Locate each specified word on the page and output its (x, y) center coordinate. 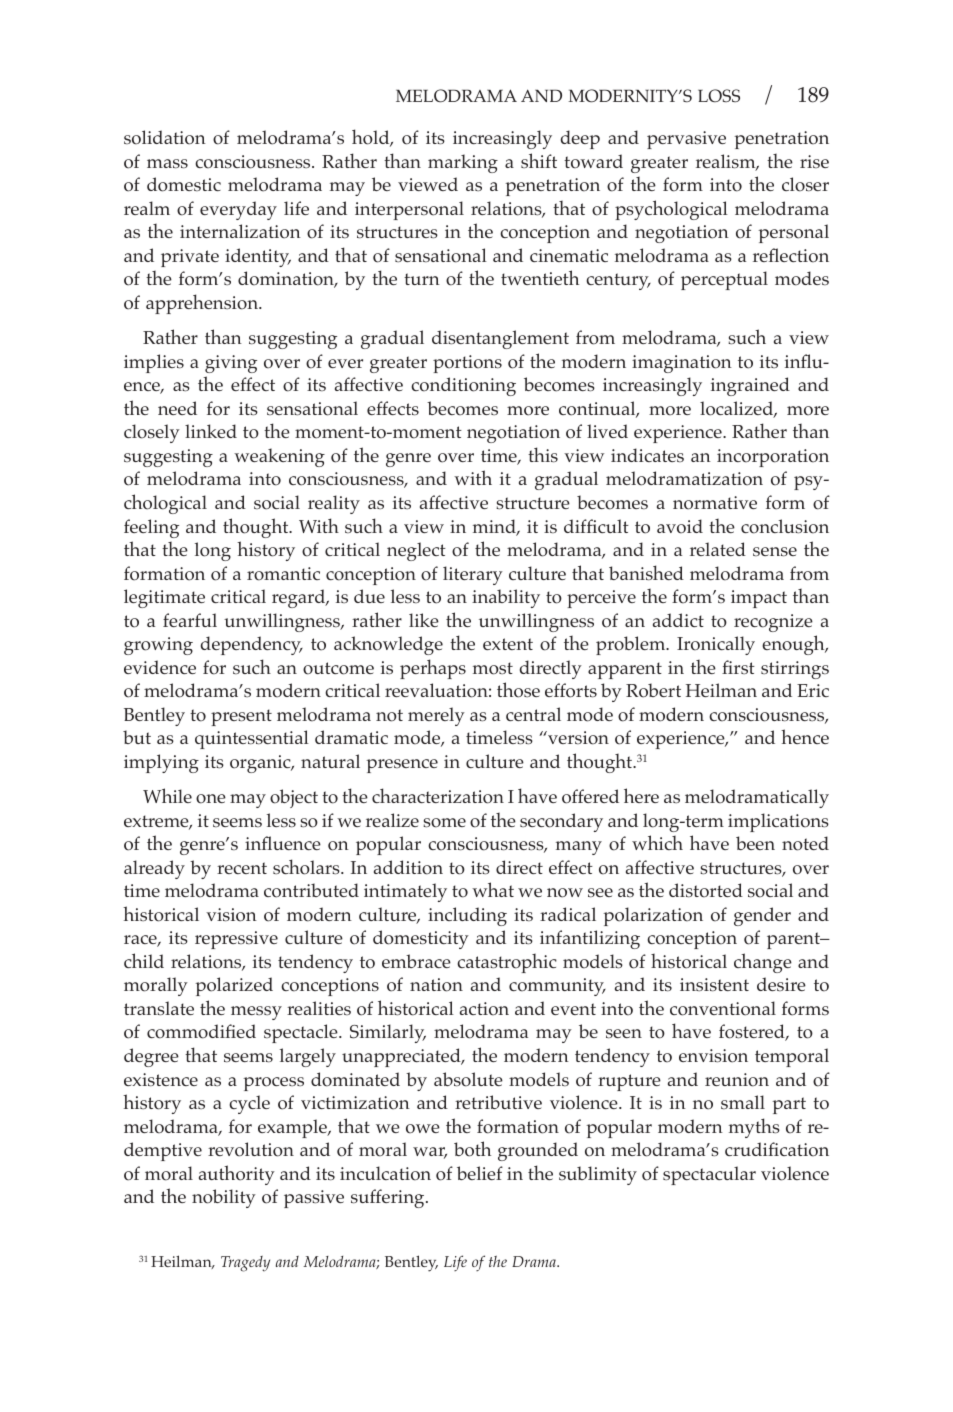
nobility (224, 1198)
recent (242, 868)
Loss (719, 96)
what (493, 889)
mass (167, 164)
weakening (279, 457)
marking (463, 163)
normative (715, 503)
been (755, 843)
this (543, 455)
